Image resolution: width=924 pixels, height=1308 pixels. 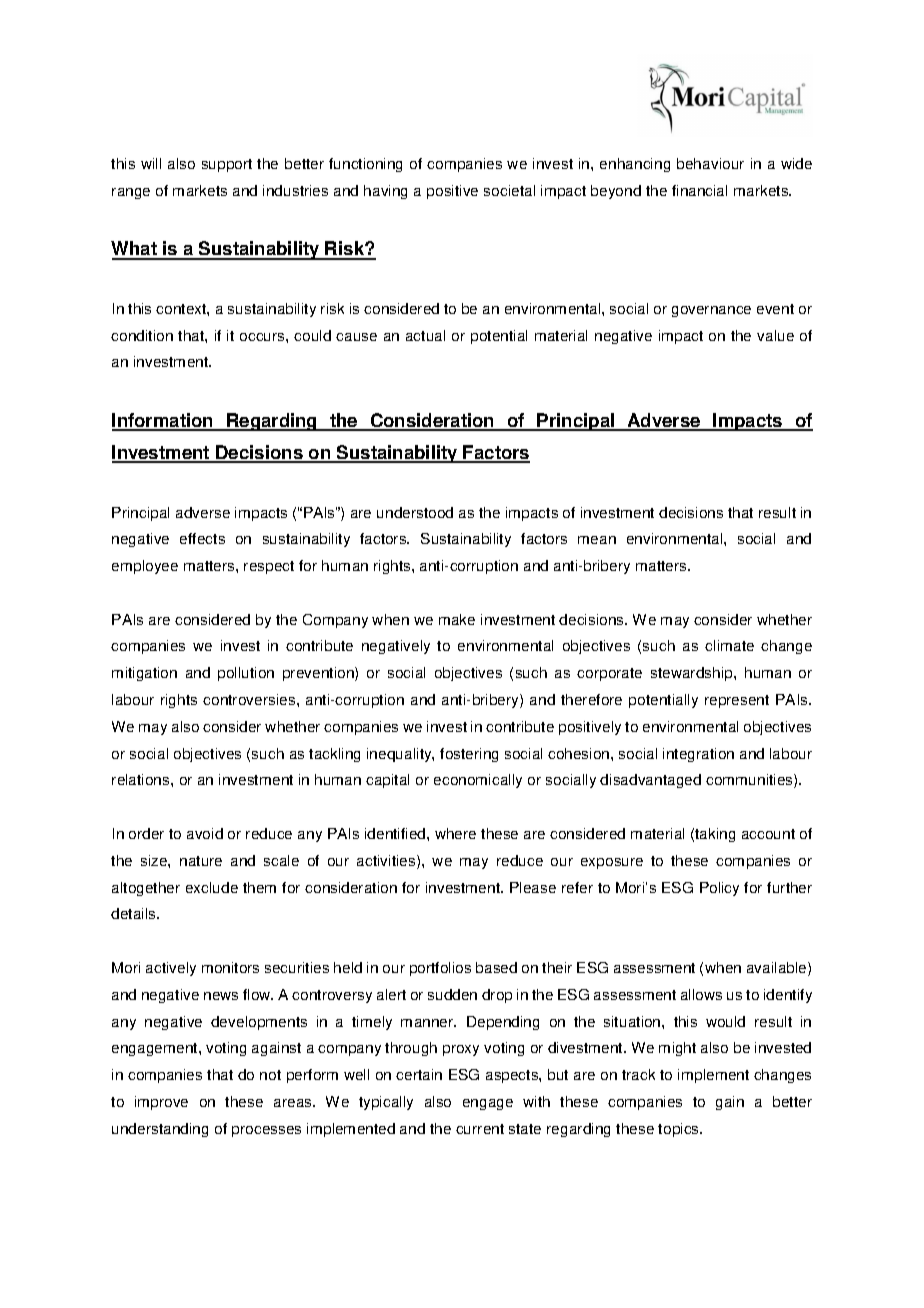 What do you see at coordinates (227, 165) in the screenshot?
I see `support` at bounding box center [227, 165].
